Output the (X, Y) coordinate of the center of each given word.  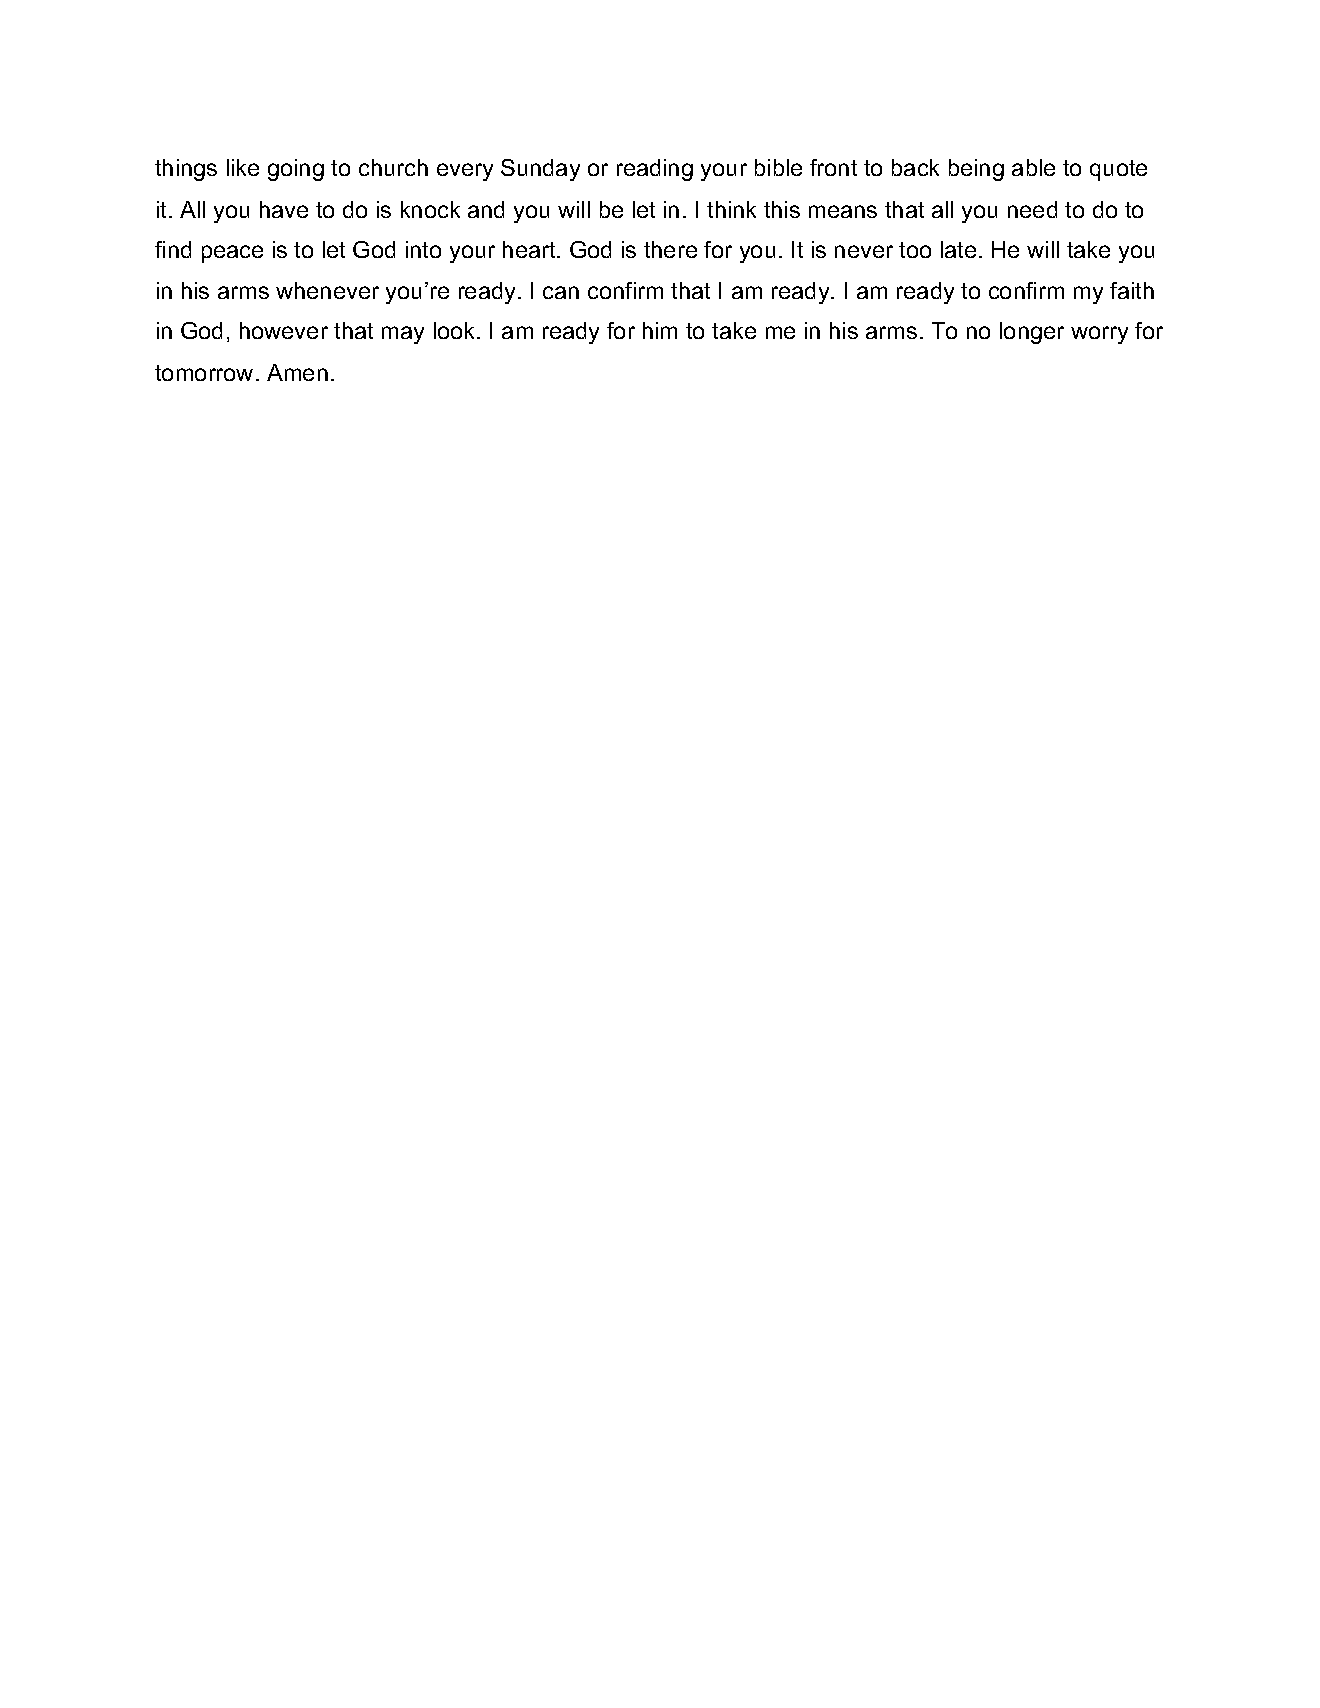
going (296, 170)
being (976, 170)
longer (1032, 333)
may (403, 335)
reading (655, 170)
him (660, 330)
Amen (297, 372)
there (670, 249)
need (1032, 209)
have (284, 209)
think (731, 209)
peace (232, 254)
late (958, 249)
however (284, 330)
